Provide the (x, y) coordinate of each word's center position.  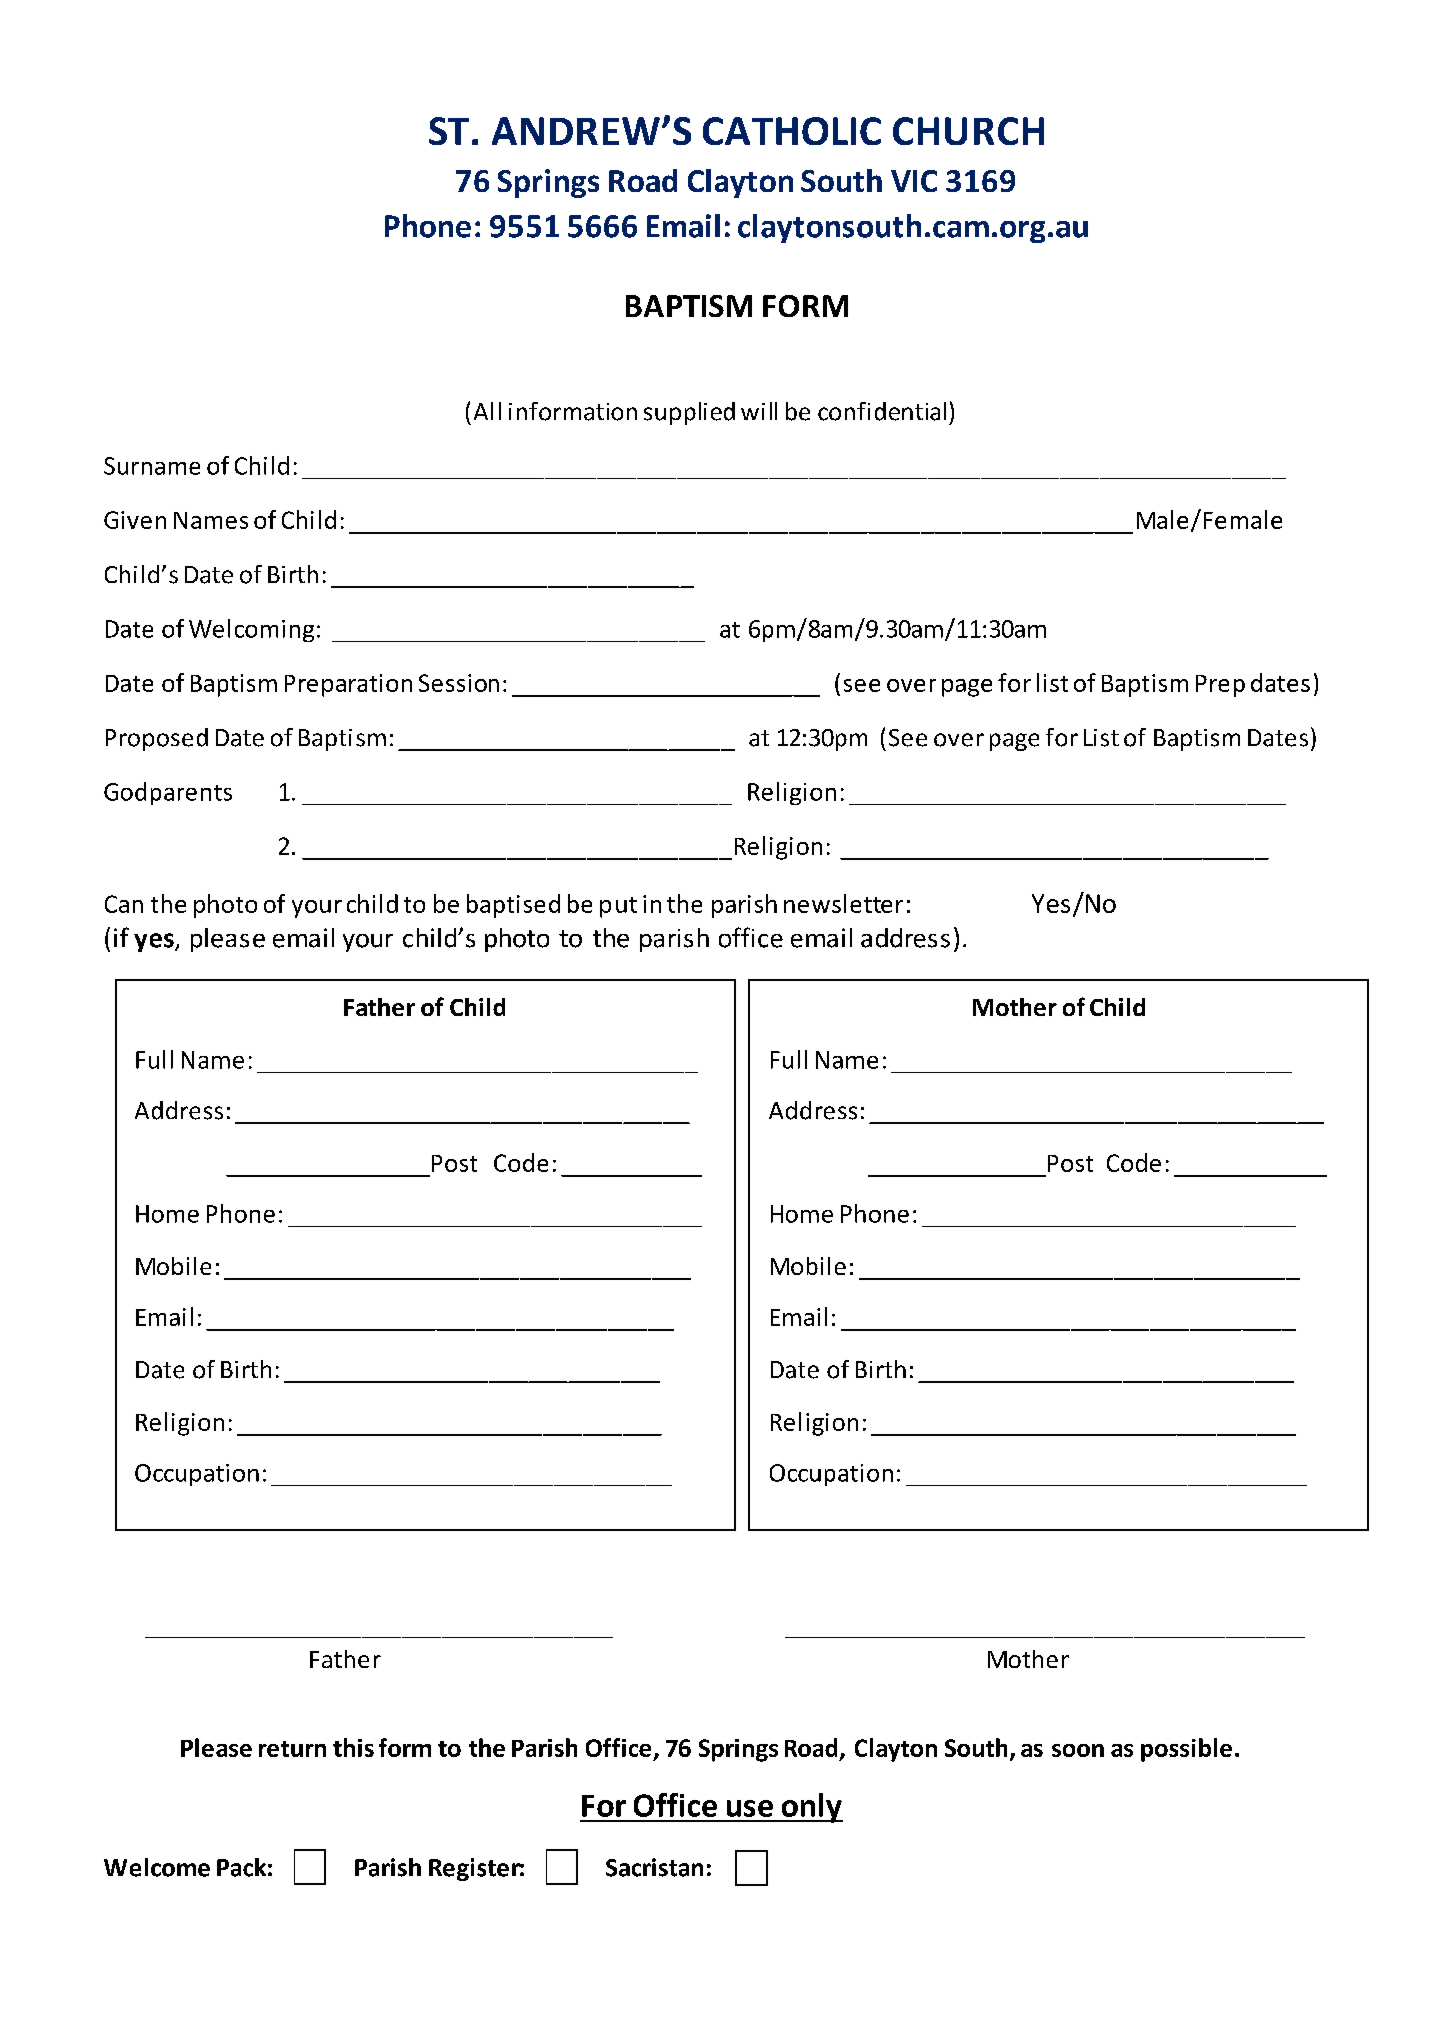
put (618, 907)
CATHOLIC (792, 131)
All (487, 411)
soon (1078, 1750)
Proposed (157, 739)
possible (1186, 1750)
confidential (882, 411)
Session (459, 683)
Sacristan (654, 1867)
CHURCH (968, 131)
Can (124, 904)
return (292, 1749)
